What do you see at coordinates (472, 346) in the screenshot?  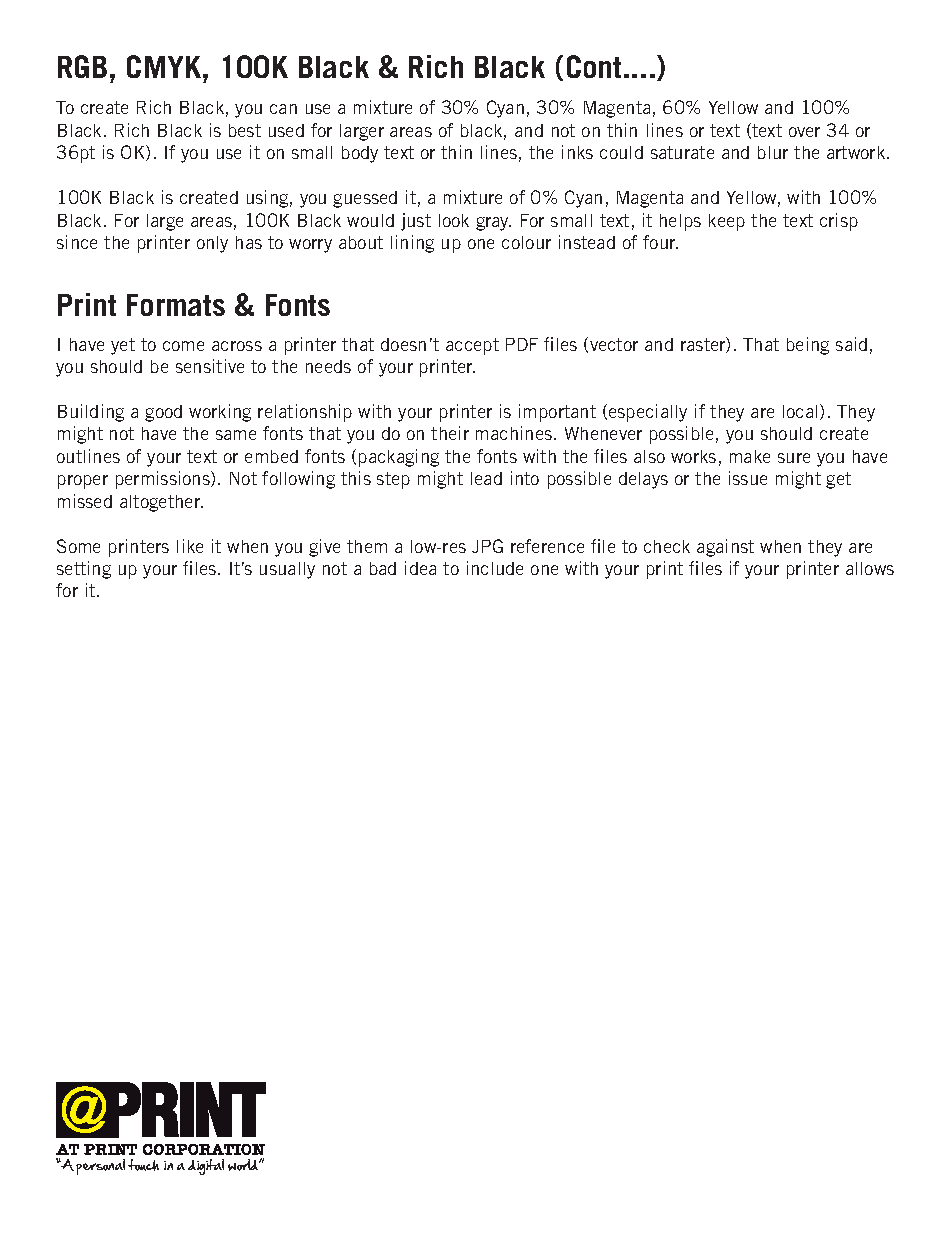 I see `accept` at bounding box center [472, 346].
